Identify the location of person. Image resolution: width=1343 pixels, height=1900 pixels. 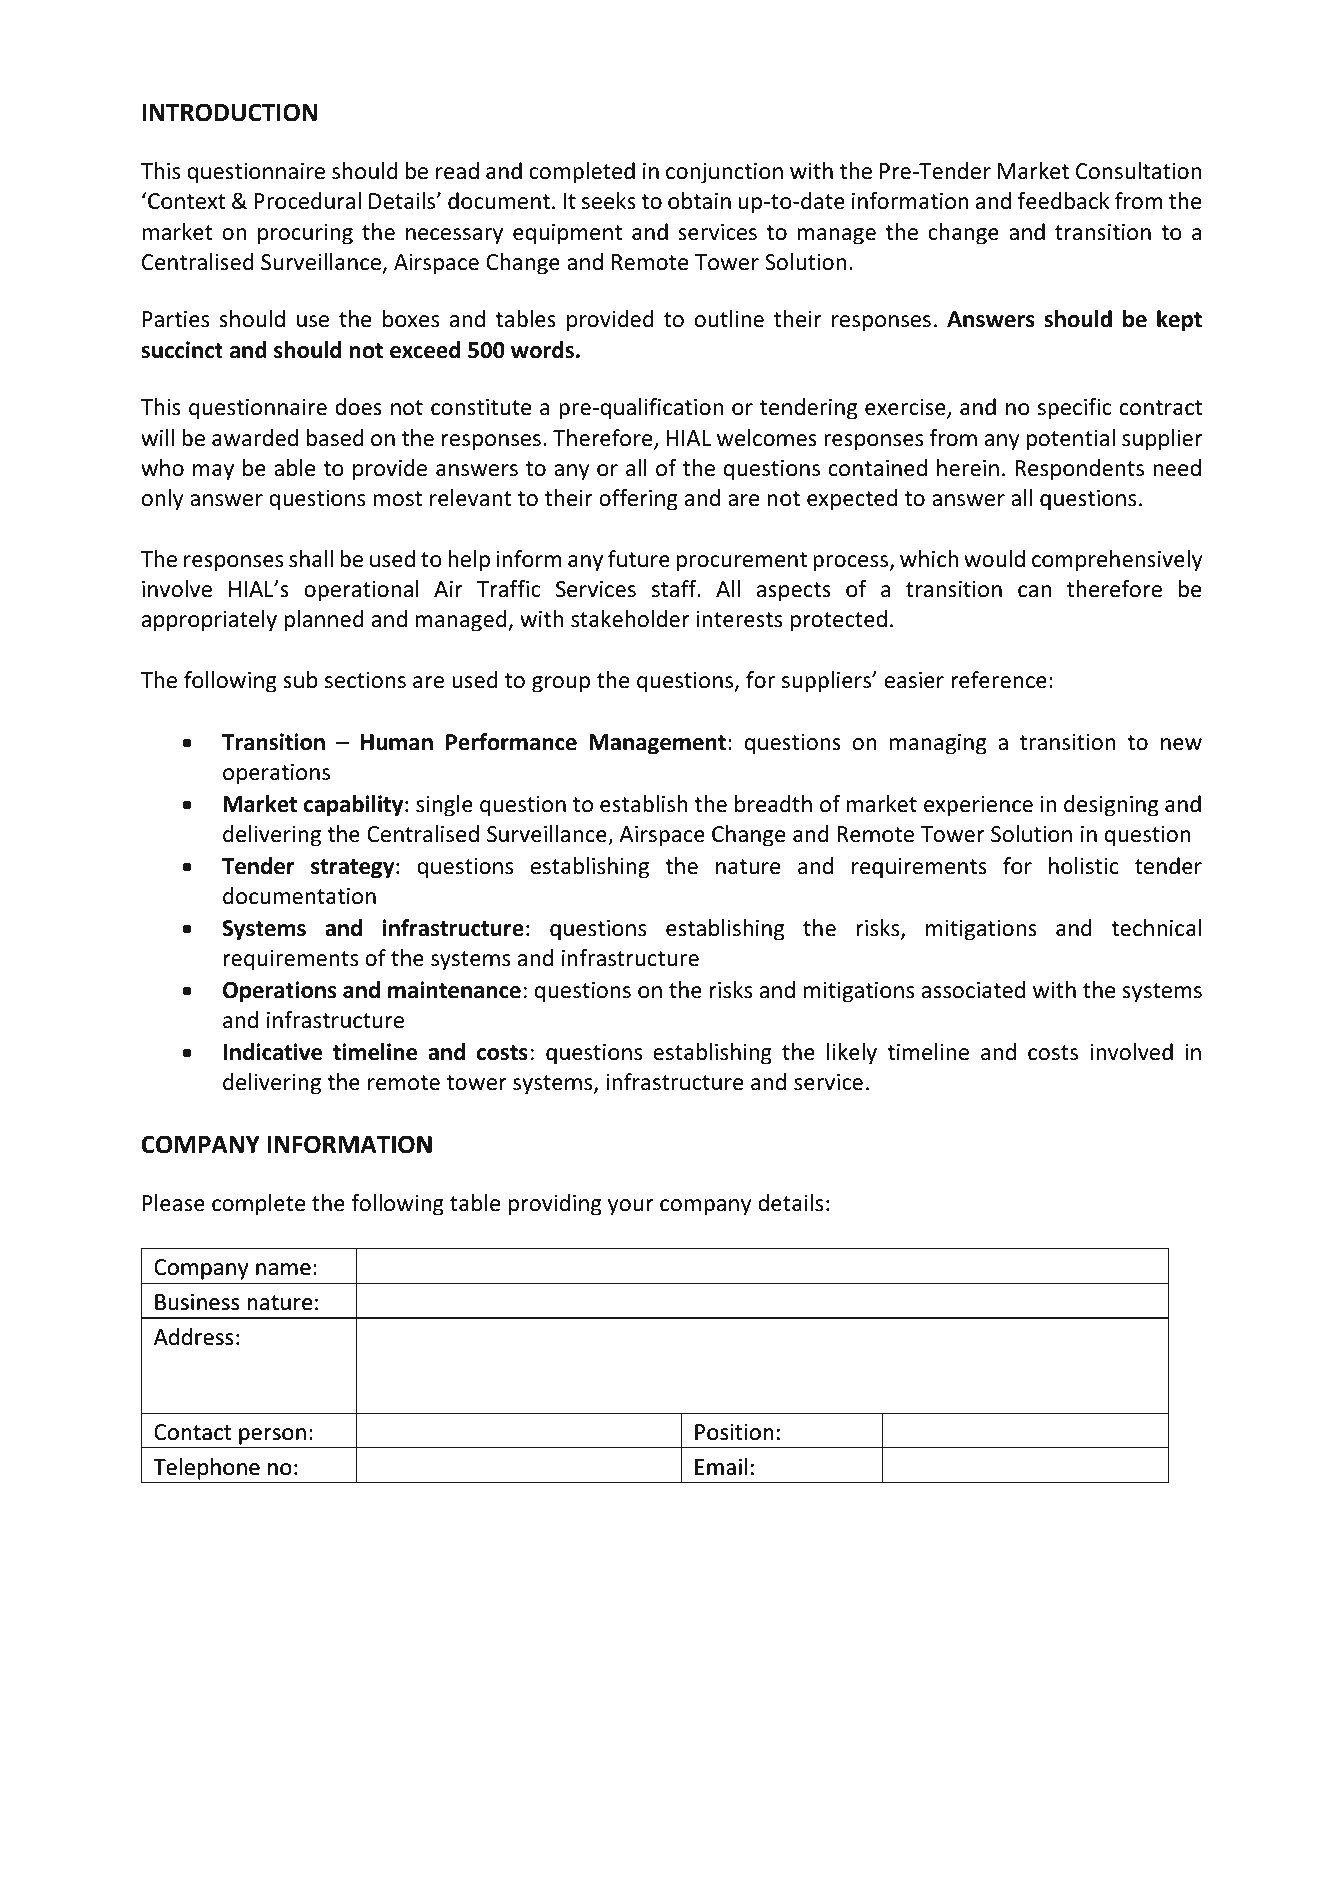
(272, 1436).
